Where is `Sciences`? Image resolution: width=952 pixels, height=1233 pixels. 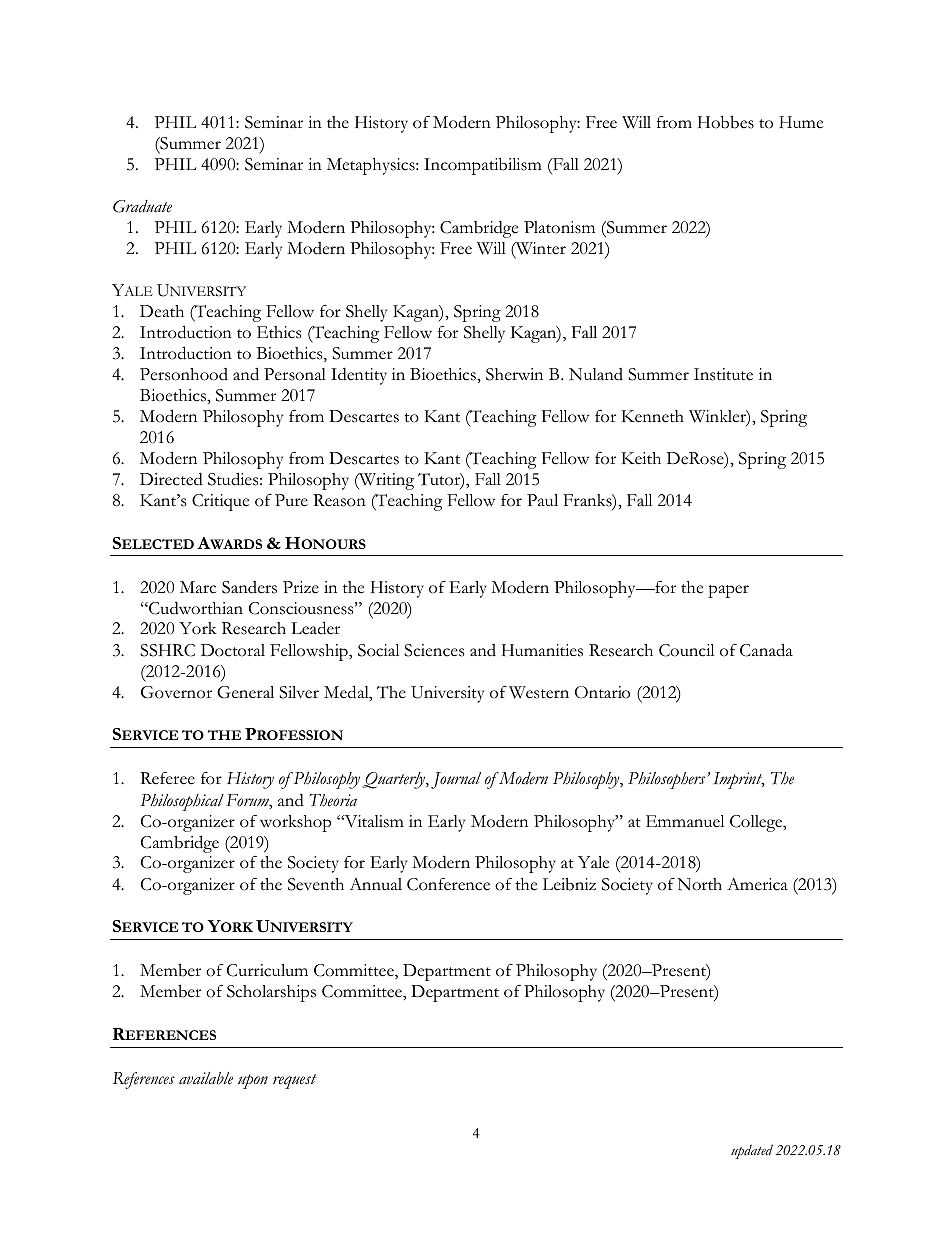
Sciences is located at coordinates (434, 650).
